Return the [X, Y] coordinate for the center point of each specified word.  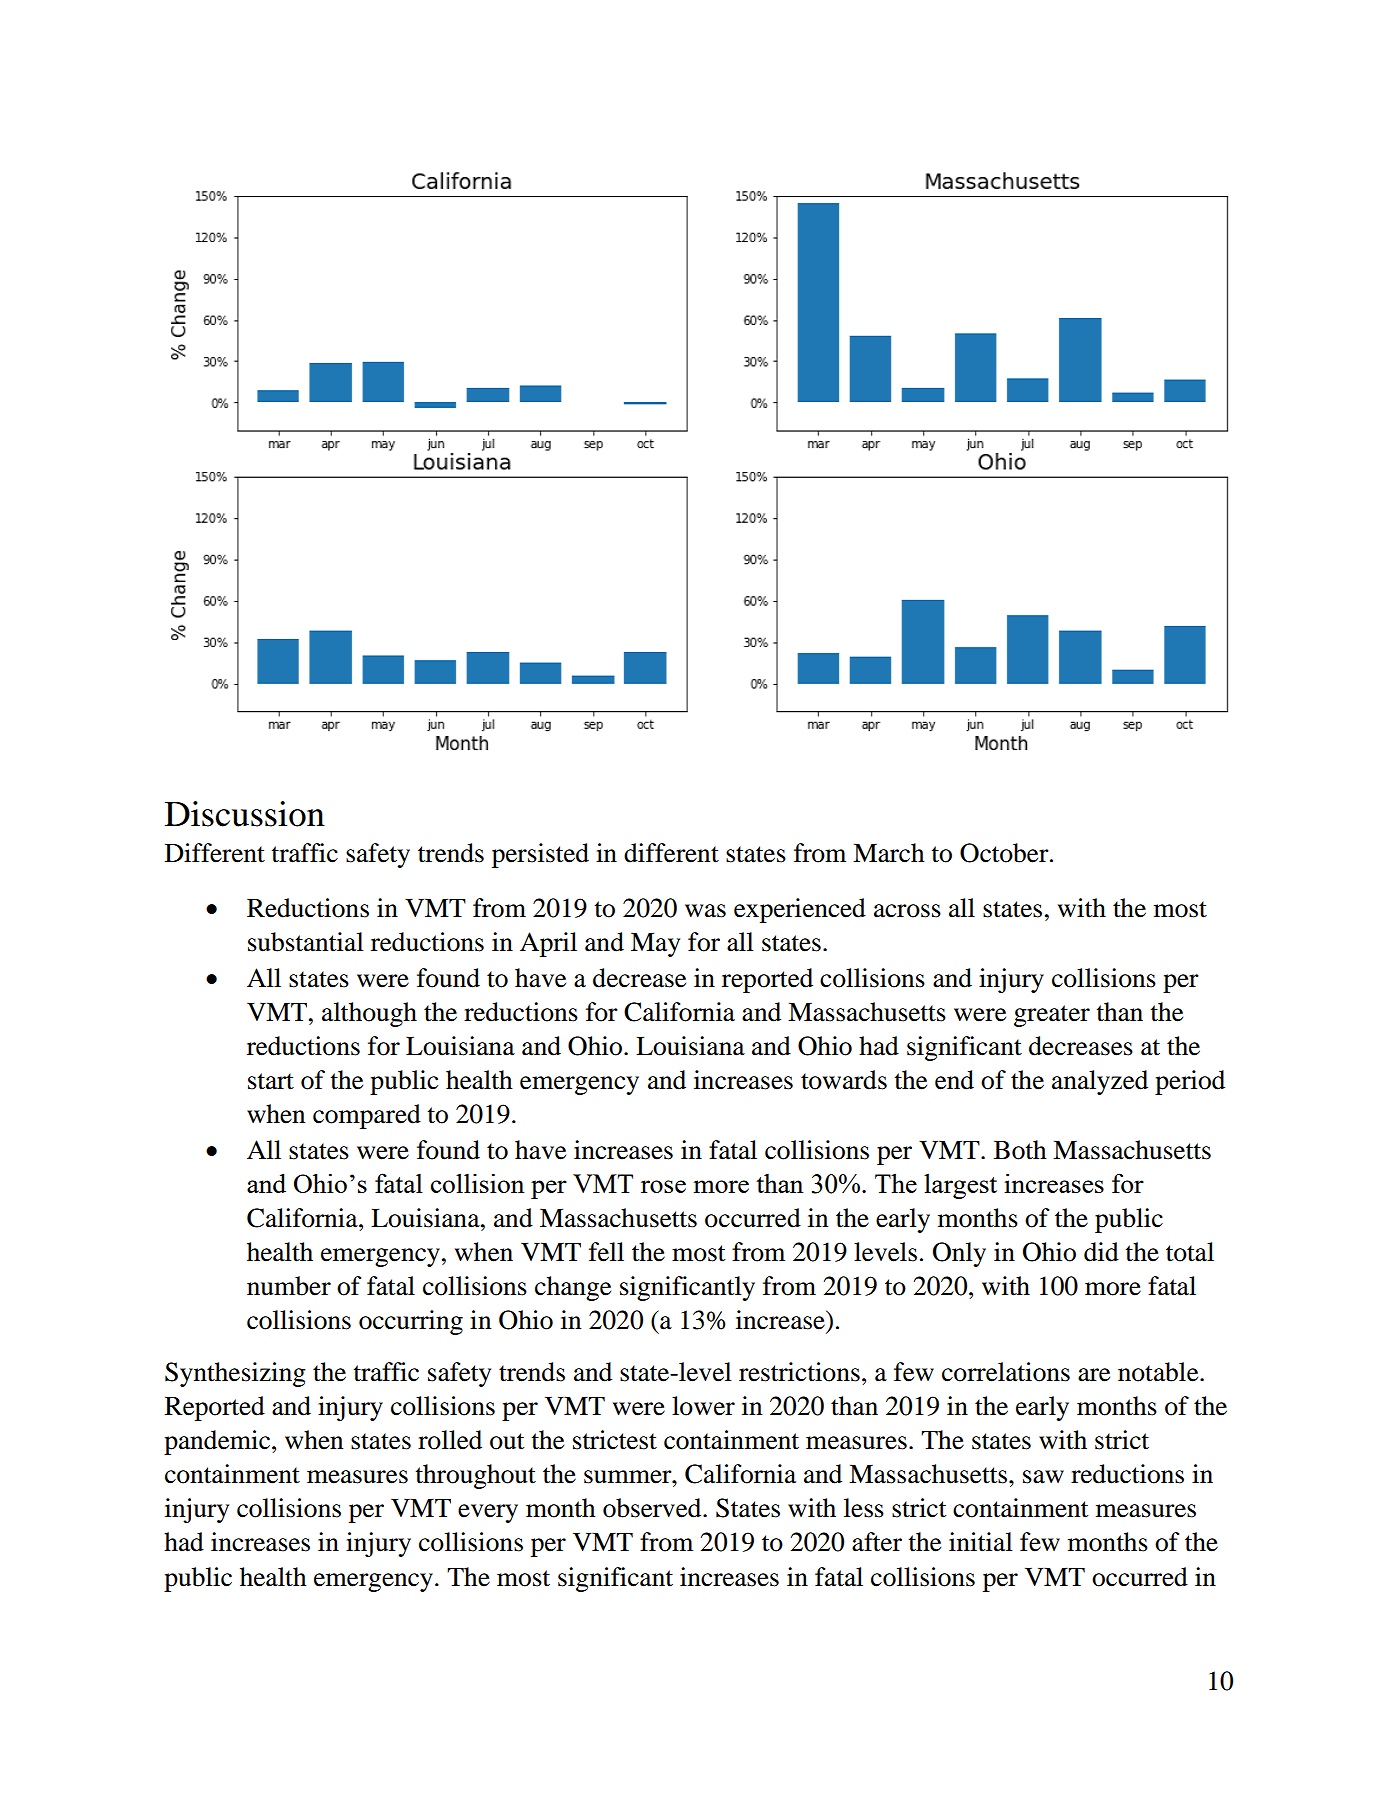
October [1005, 853]
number [289, 1286]
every [488, 1513]
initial [981, 1542]
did [1101, 1252]
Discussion [245, 814]
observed [653, 1508]
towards [844, 1080]
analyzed [1100, 1082]
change [573, 1288]
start [271, 1081]
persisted [540, 855]
